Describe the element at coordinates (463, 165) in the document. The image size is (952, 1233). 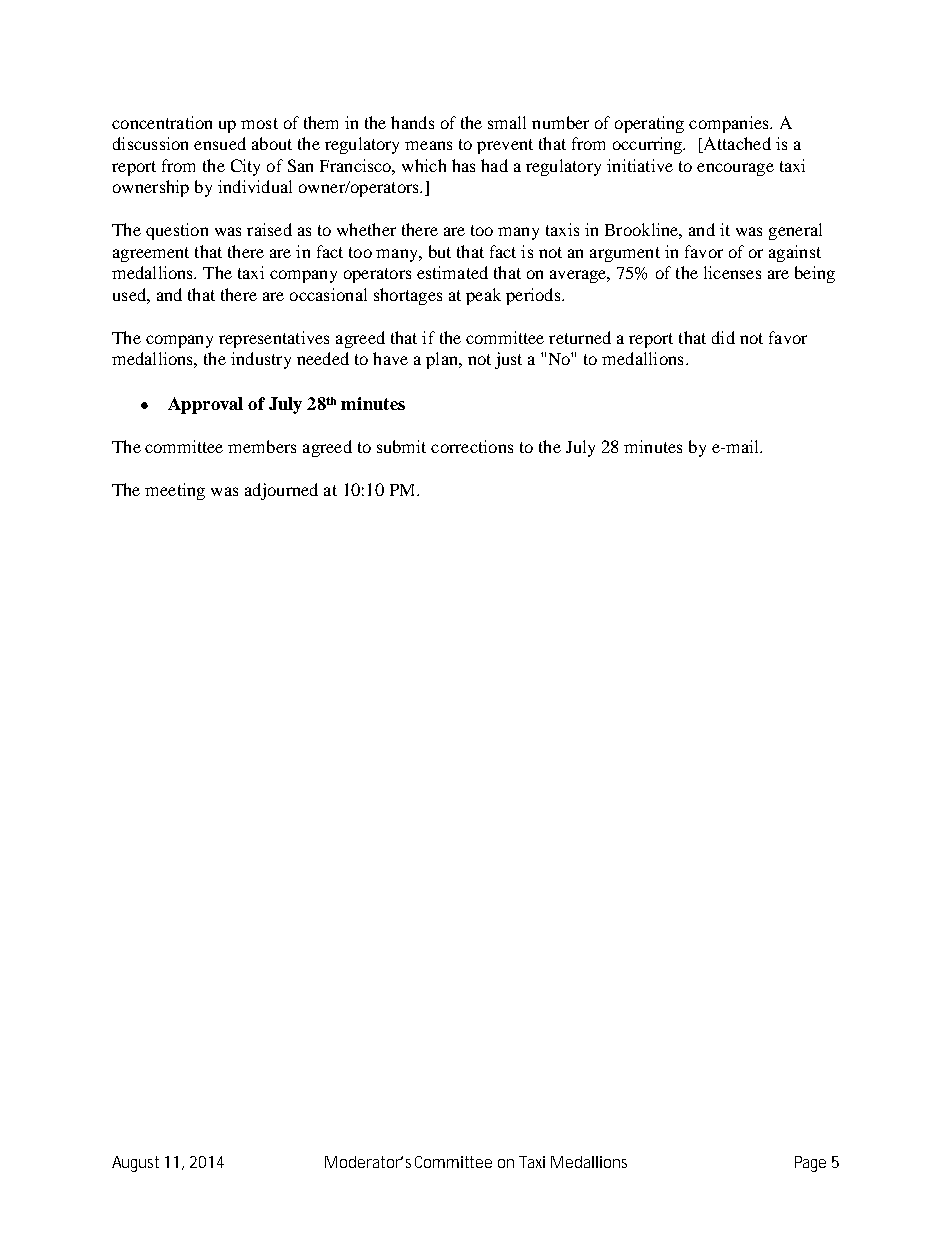
I see `has` at that location.
